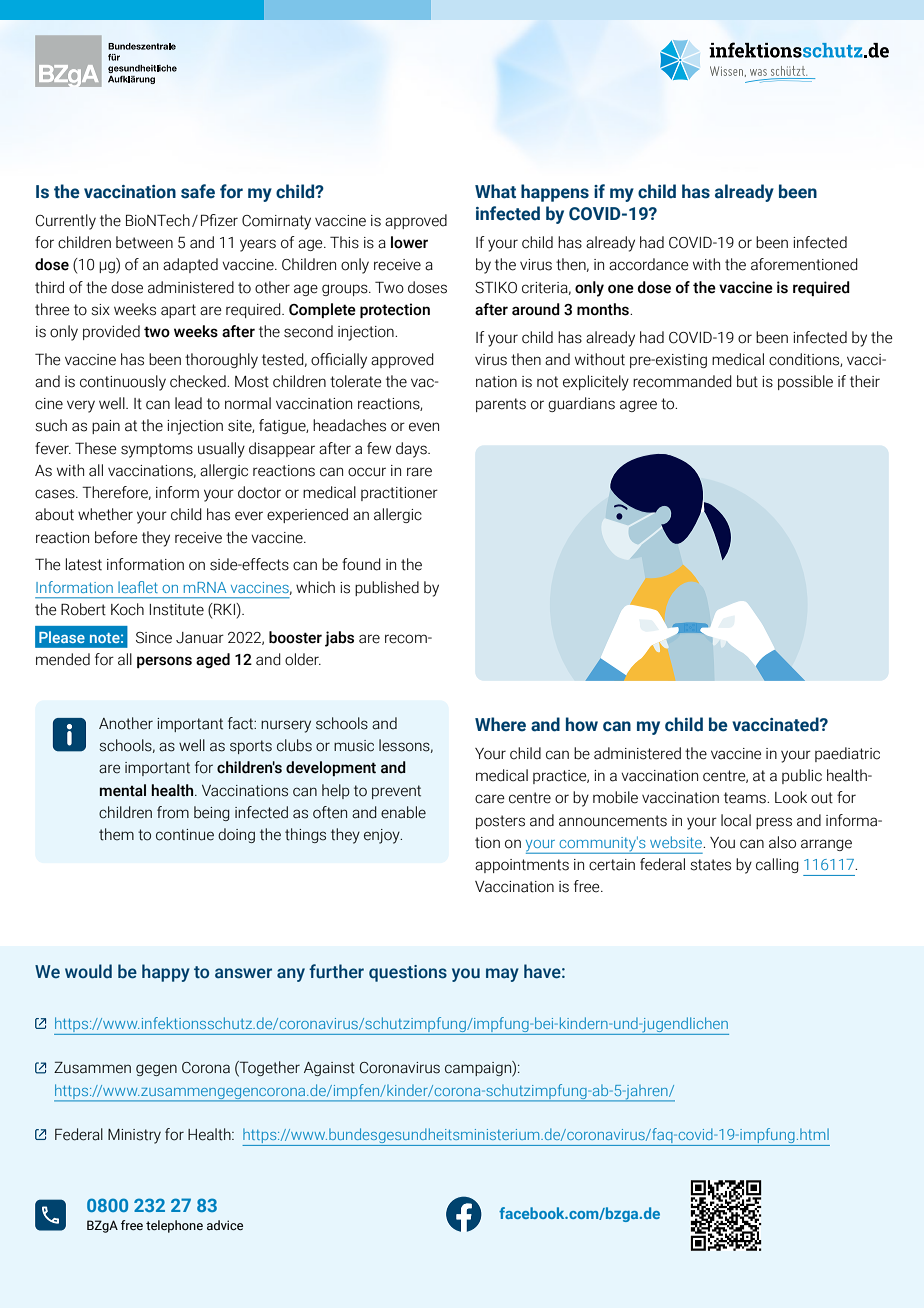  What do you see at coordinates (649, 264) in the screenshot?
I see `accordance` at bounding box center [649, 264].
